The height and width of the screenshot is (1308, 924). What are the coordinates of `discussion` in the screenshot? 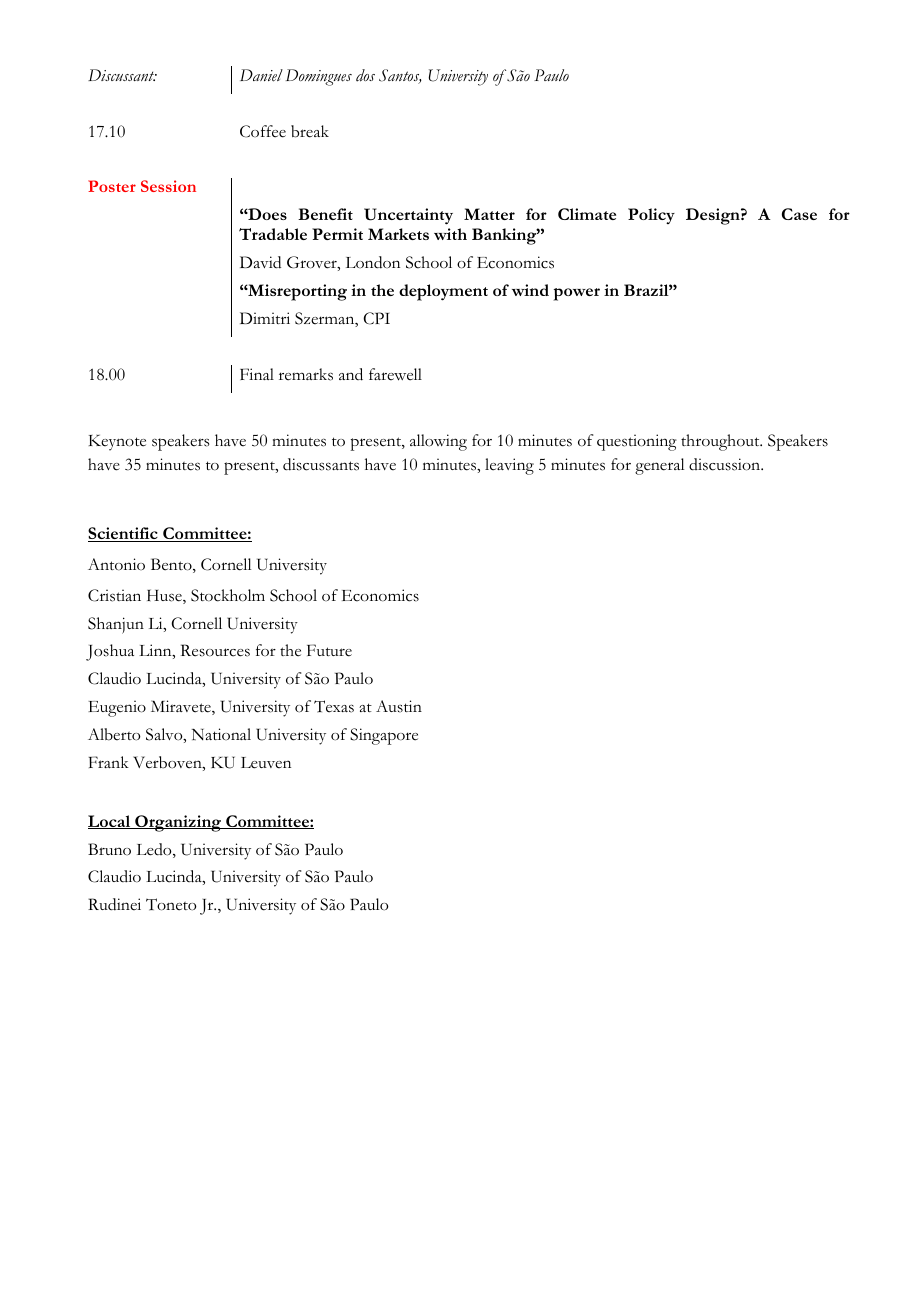 It's located at (726, 464).
